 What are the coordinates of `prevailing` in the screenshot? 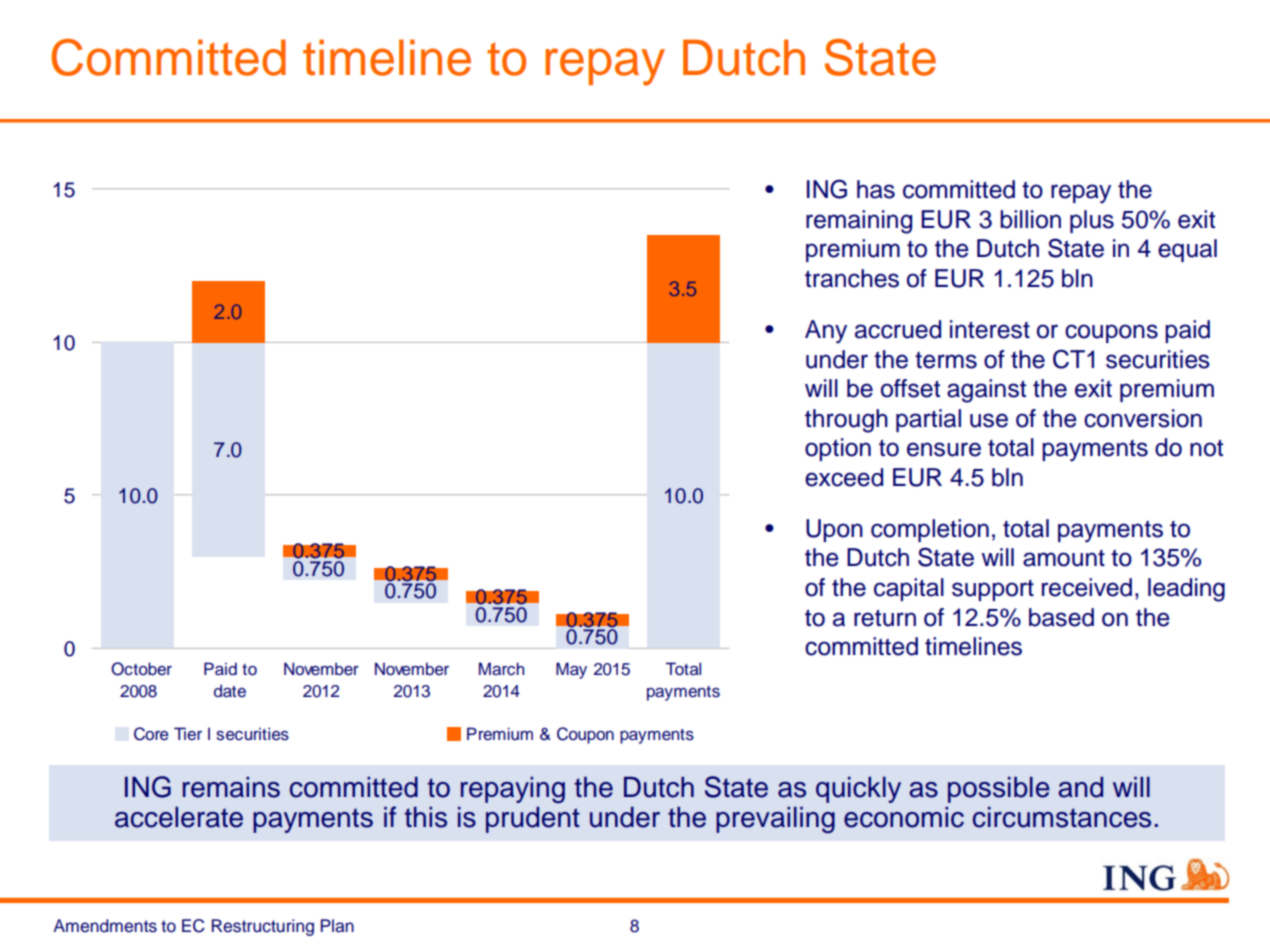 It's located at (775, 820).
